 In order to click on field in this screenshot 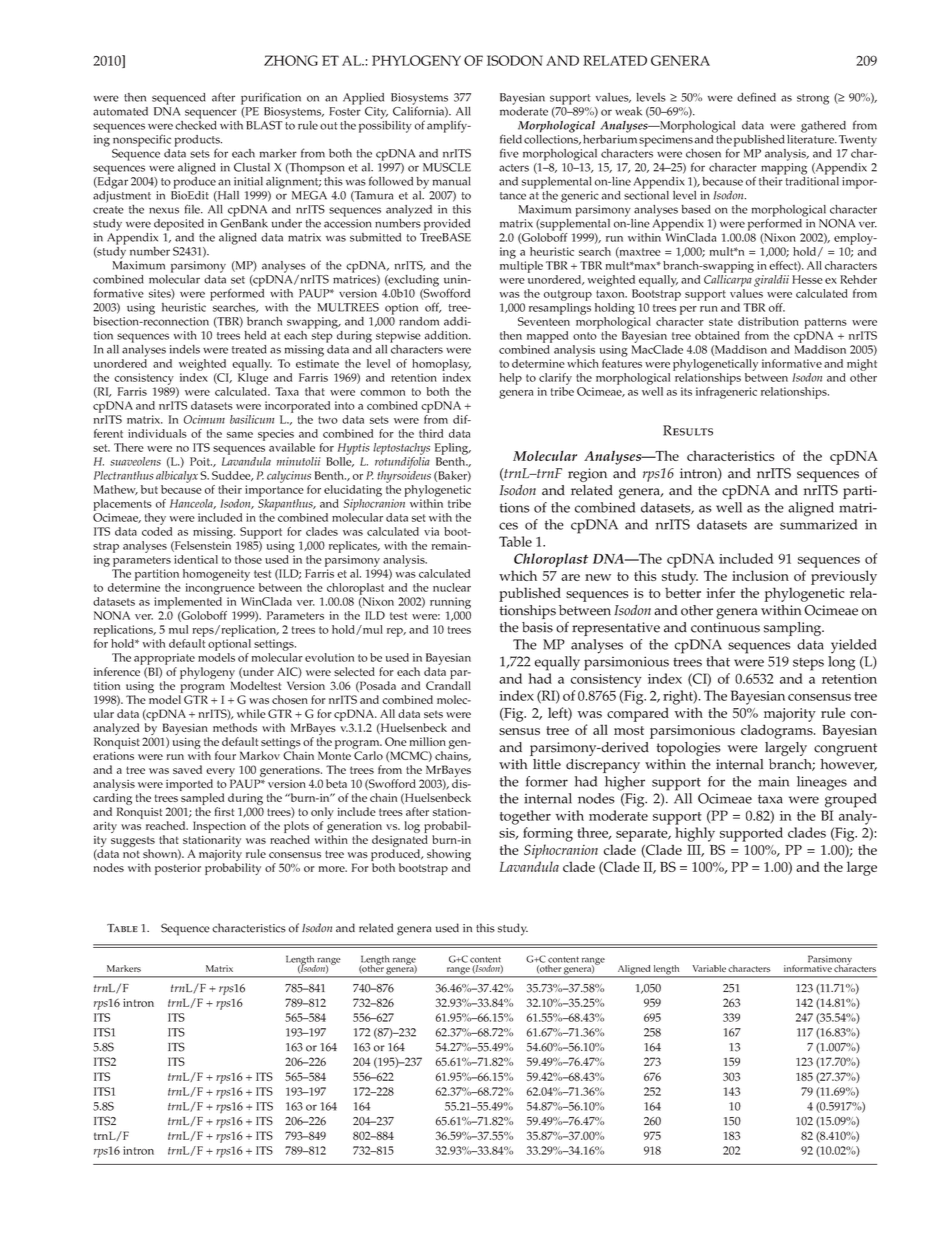, I will do `click(511, 139)`.
